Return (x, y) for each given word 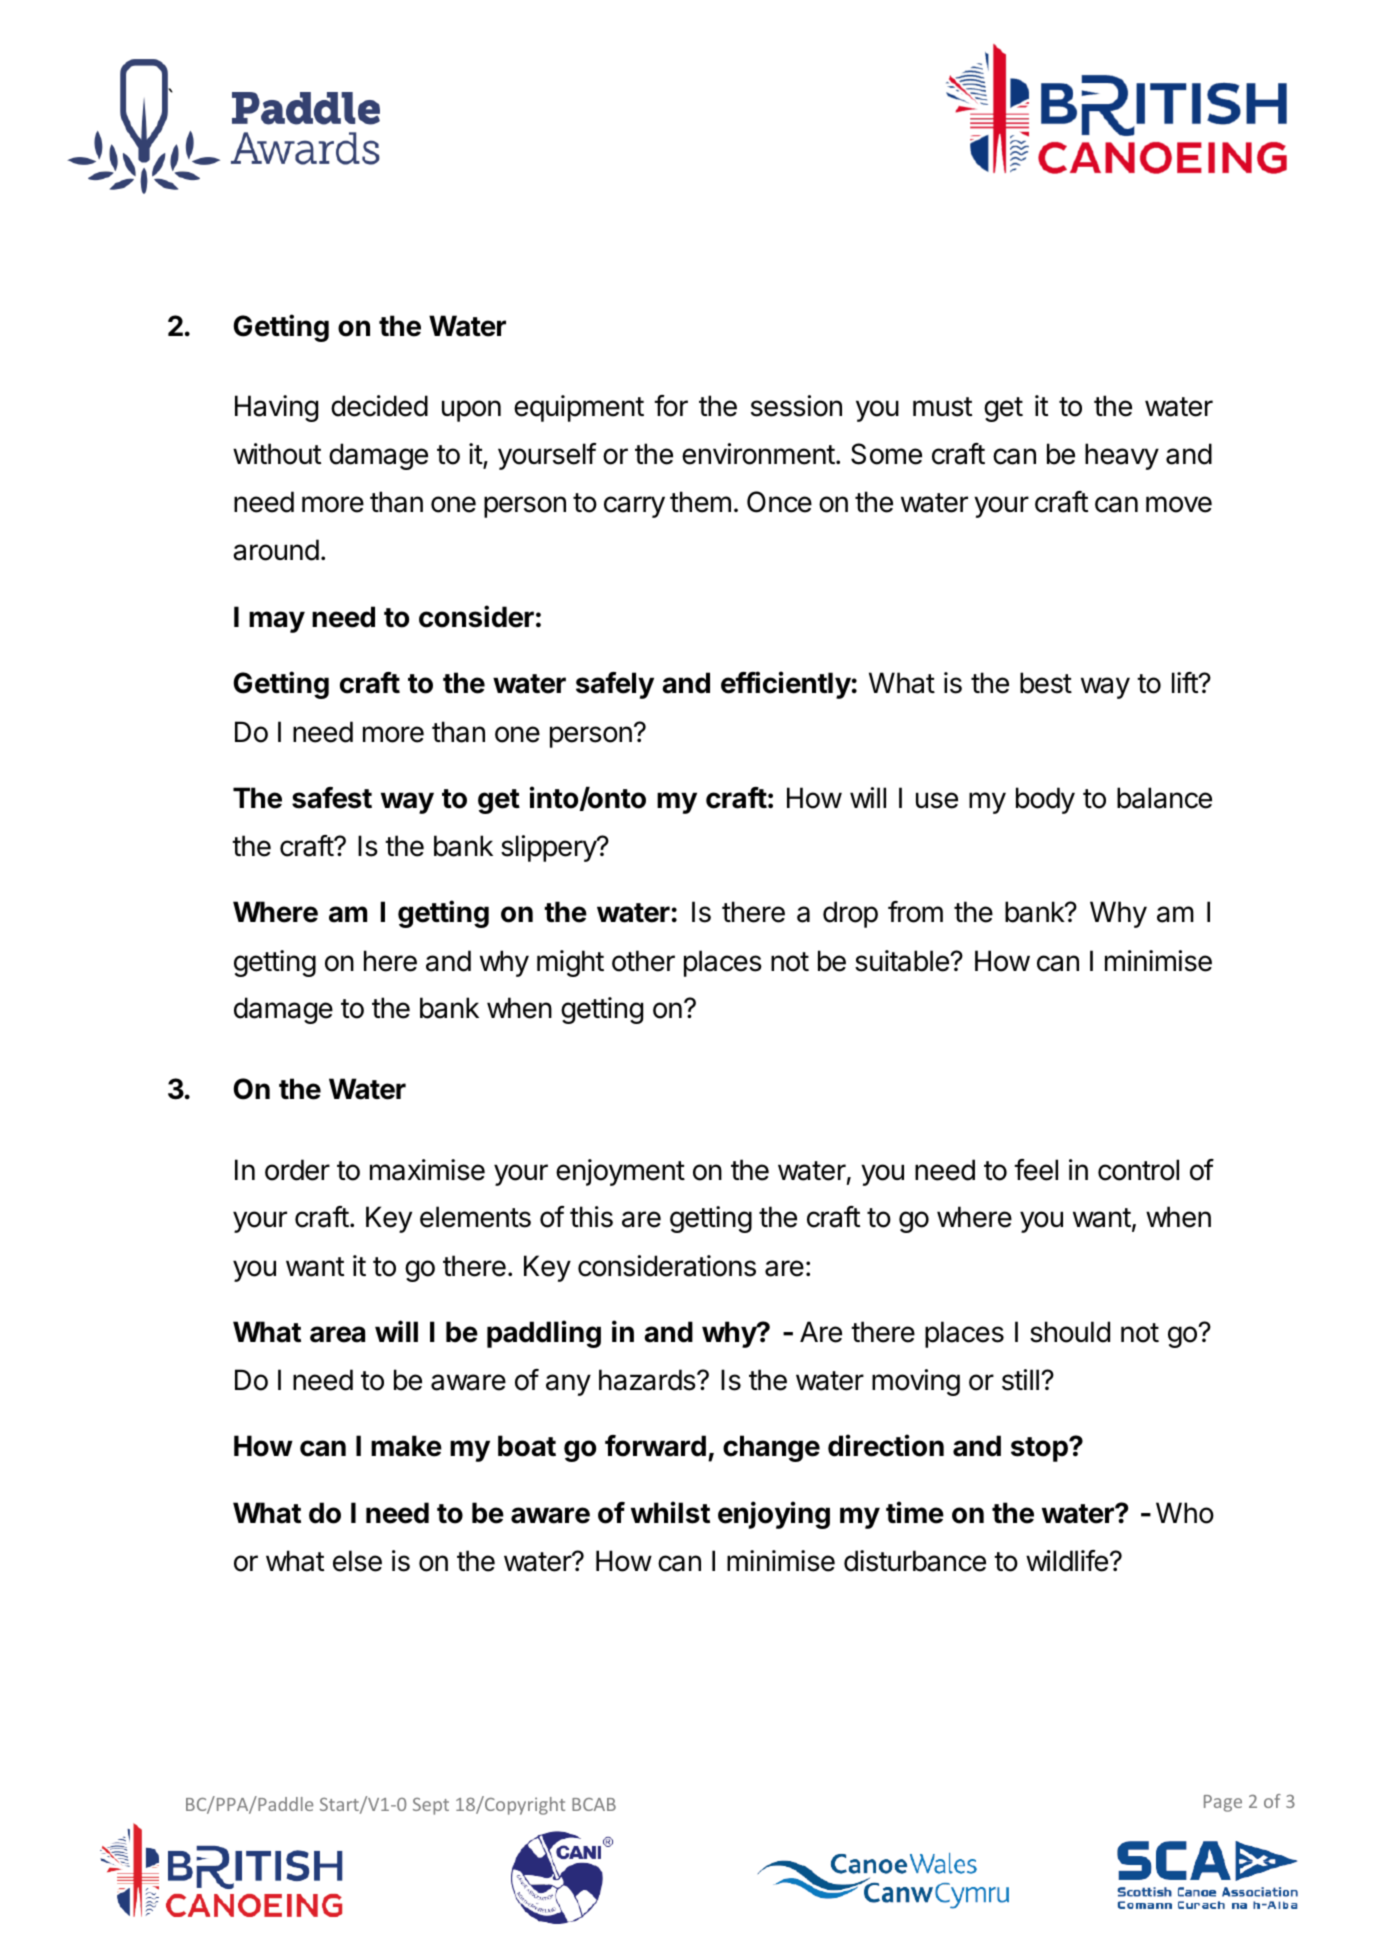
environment (758, 454)
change (771, 1448)
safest (332, 798)
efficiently (786, 685)
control (1138, 1170)
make (406, 1446)
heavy (1122, 456)
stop (1040, 1449)
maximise (427, 1170)
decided (379, 406)
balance (1164, 798)
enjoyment (620, 1172)
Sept (431, 1806)
